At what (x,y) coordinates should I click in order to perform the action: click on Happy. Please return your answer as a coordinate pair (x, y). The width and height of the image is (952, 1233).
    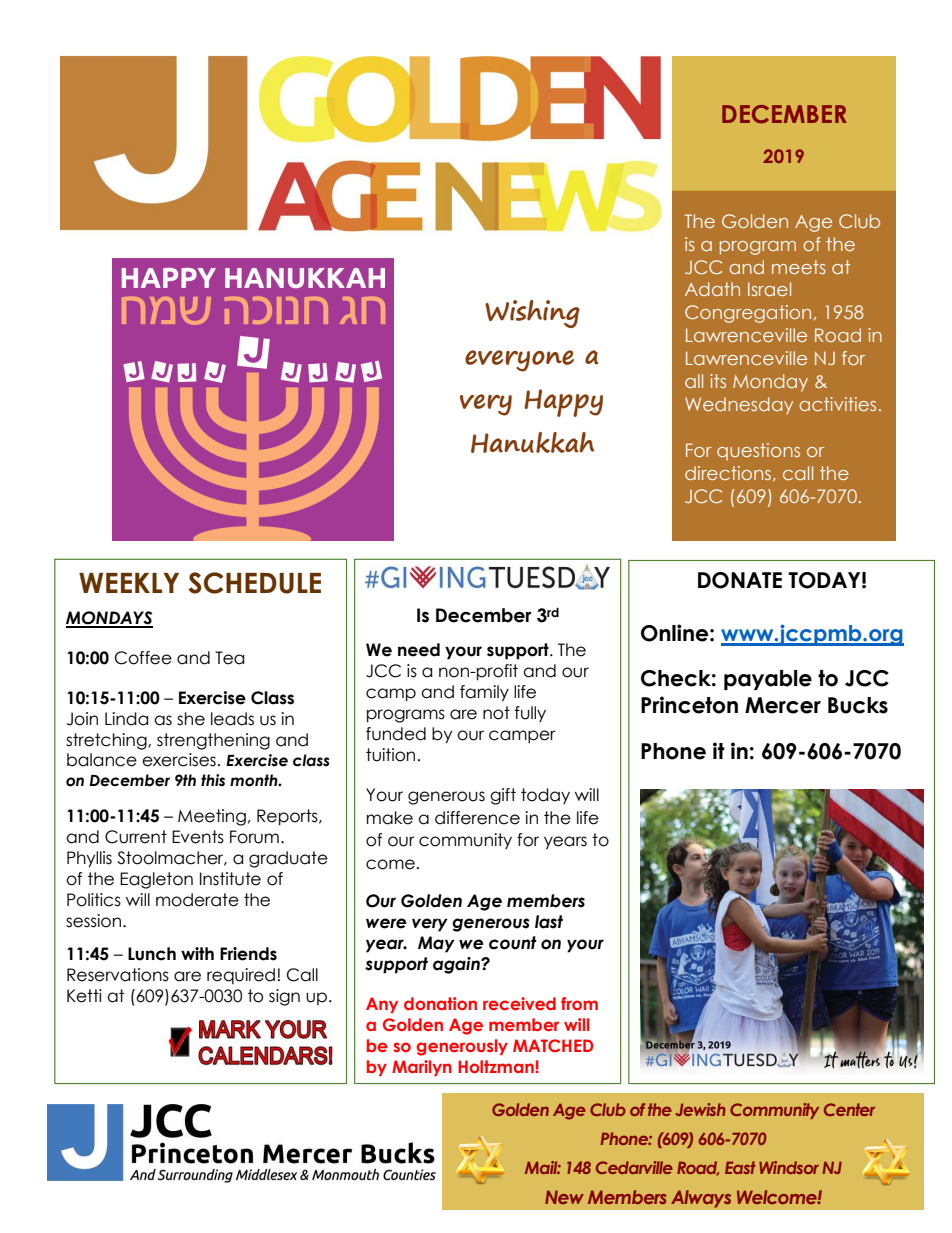
    Looking at the image, I should click on (563, 403).
